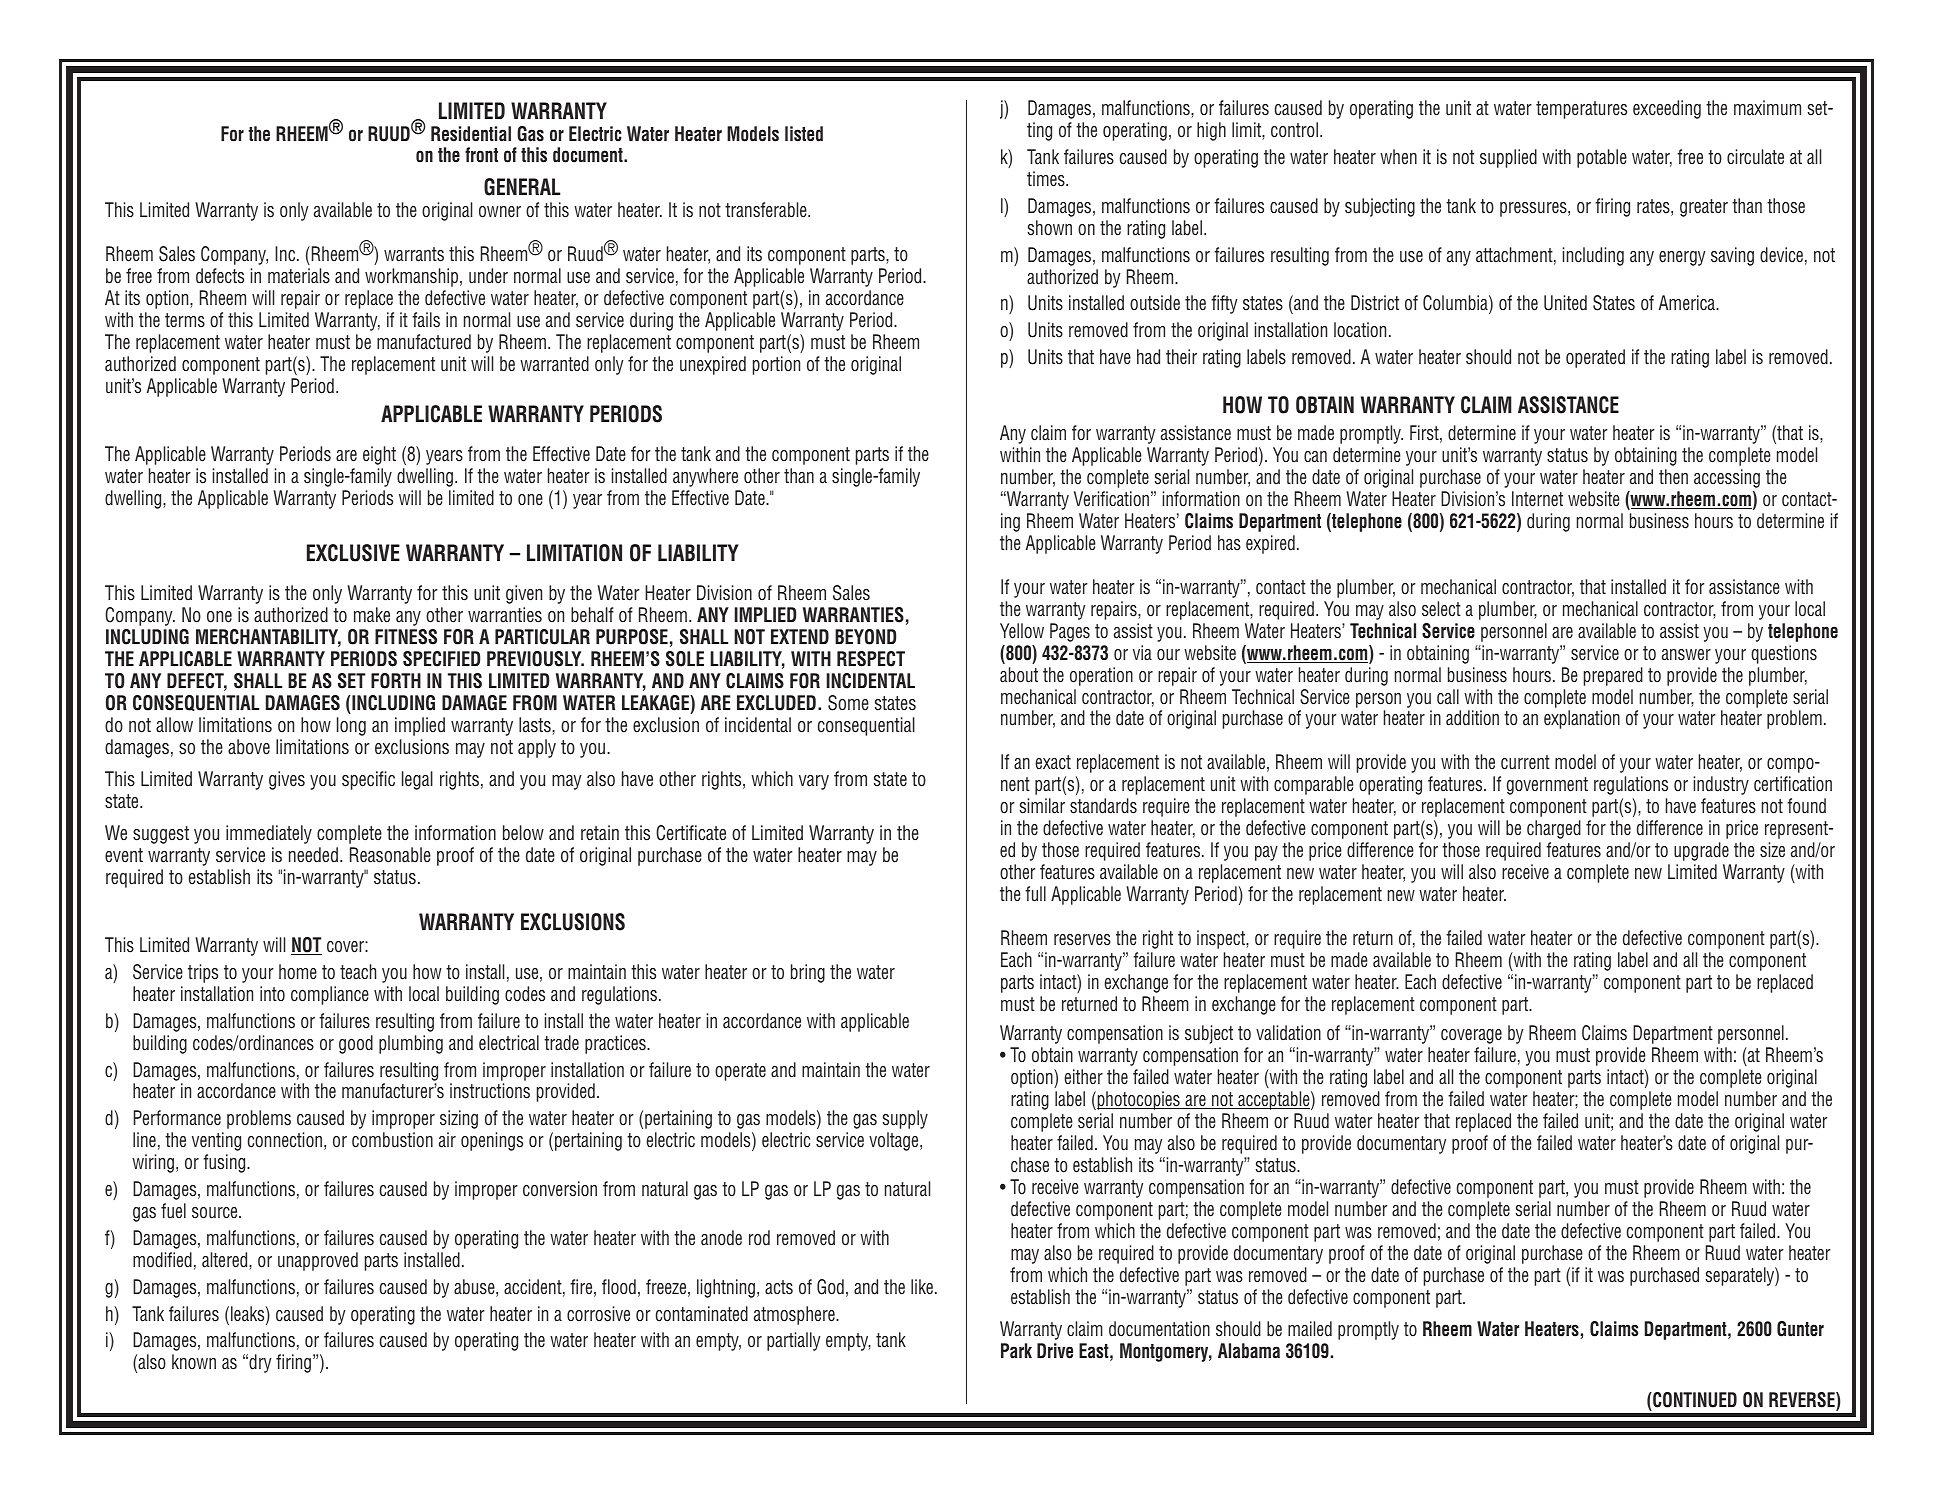 The image size is (1933, 1494). Describe the element at coordinates (1082, 940) in the page. I see `reserves` at that location.
